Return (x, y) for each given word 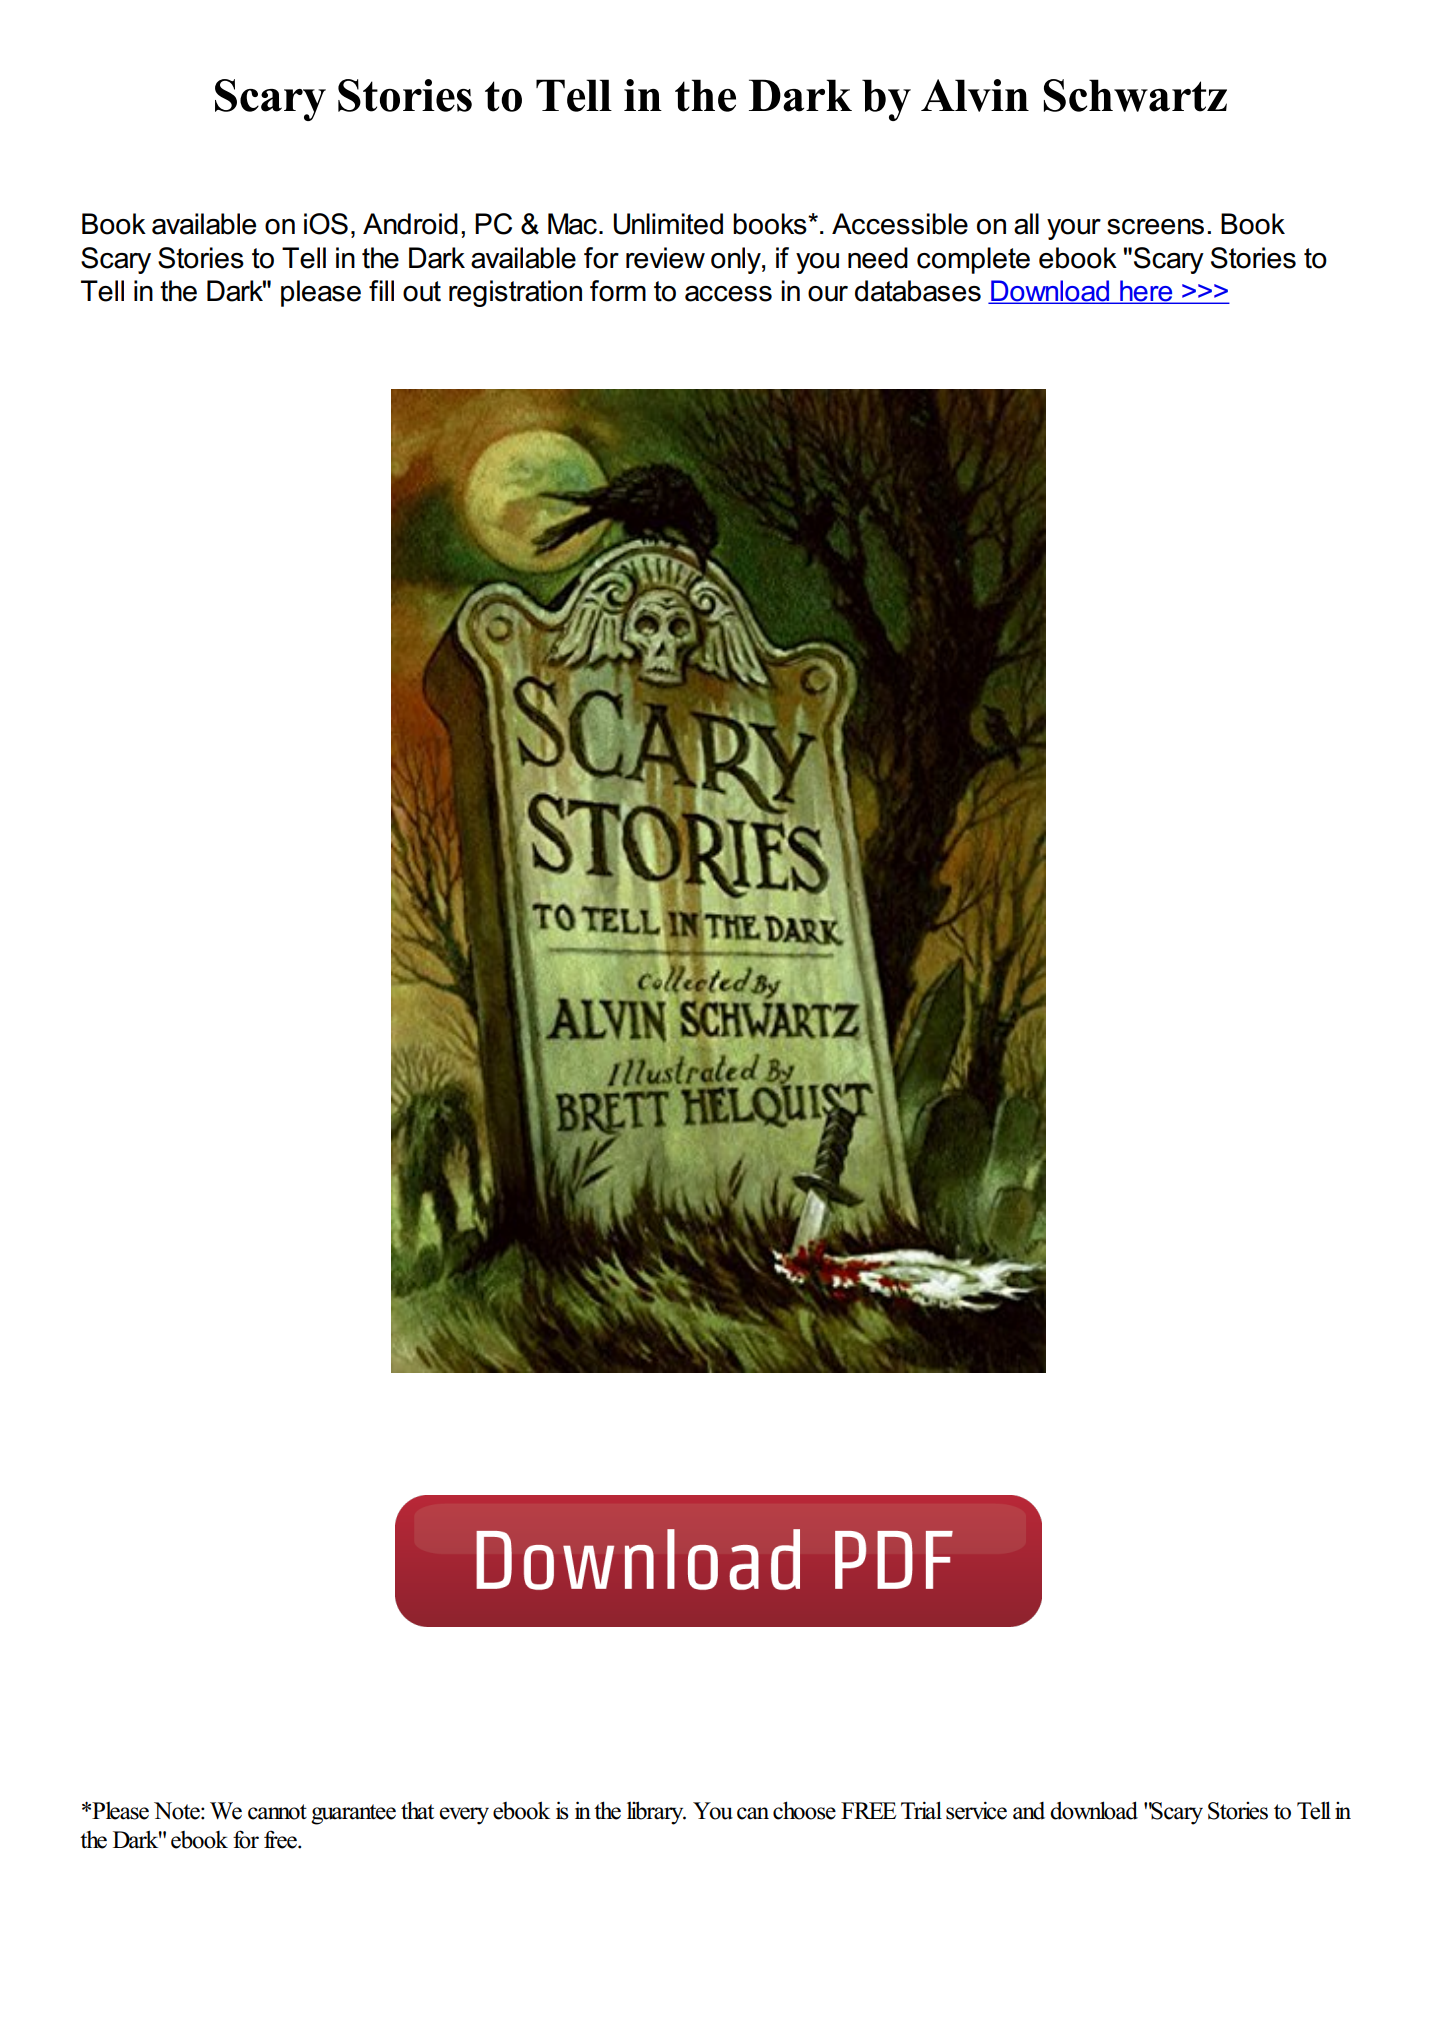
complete (973, 260)
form (618, 291)
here (1146, 292)
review (665, 258)
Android (410, 224)
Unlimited (668, 224)
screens (1155, 227)
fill (381, 290)
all (1026, 224)
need (878, 258)
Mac (572, 224)
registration (515, 293)
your (1074, 229)
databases (918, 291)
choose (804, 1810)
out (422, 291)
